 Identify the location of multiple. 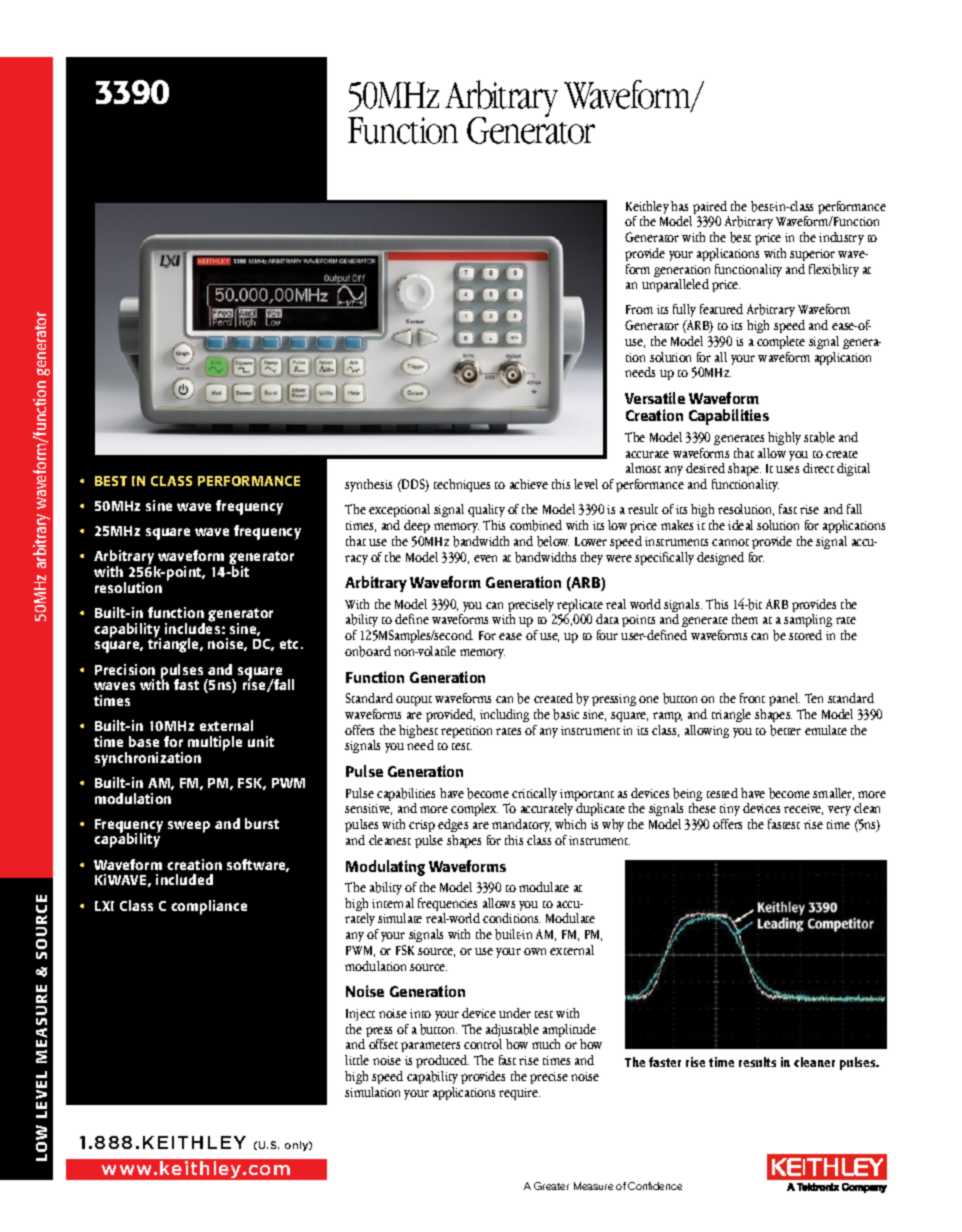
(215, 743).
